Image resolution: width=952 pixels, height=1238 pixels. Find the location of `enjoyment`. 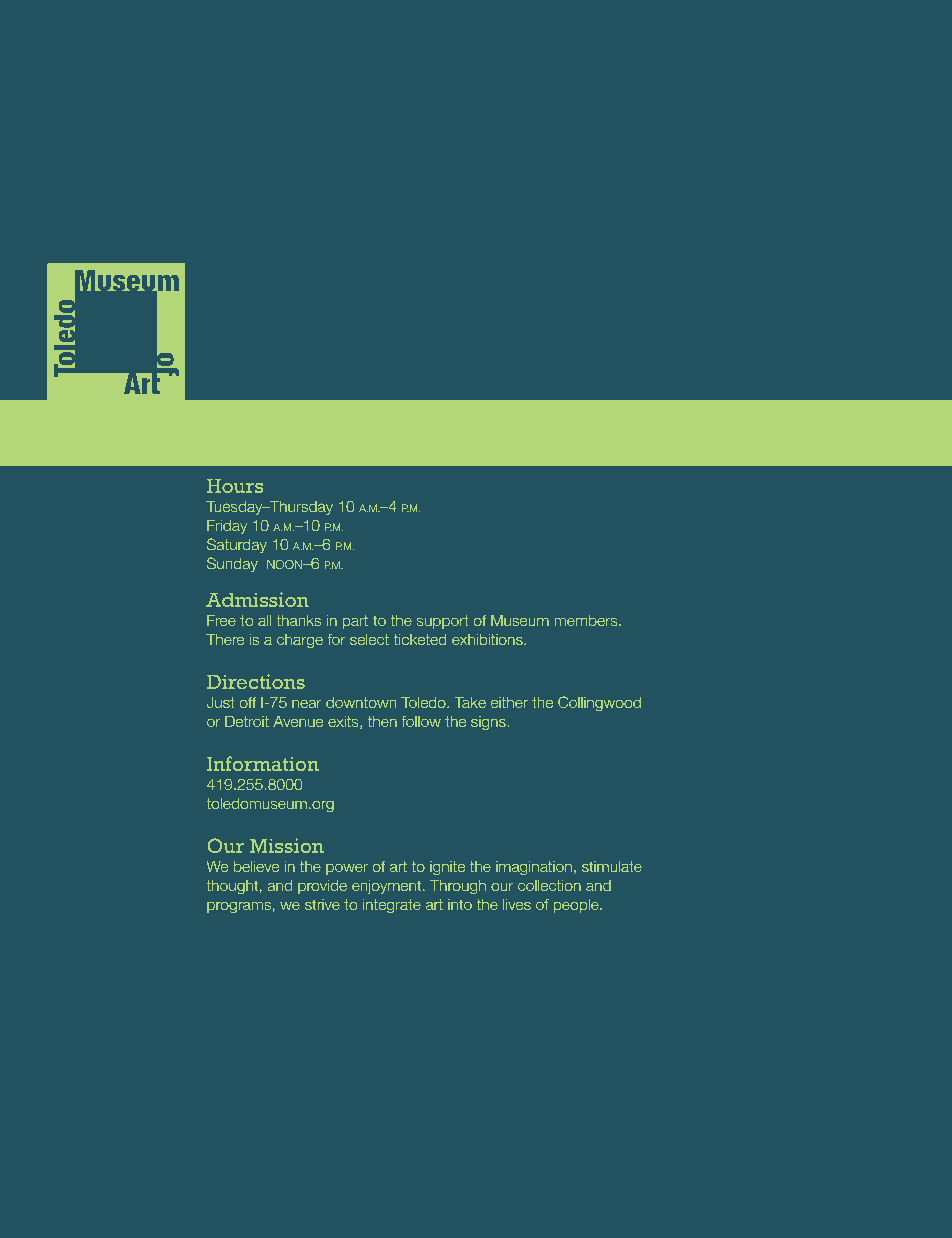

enjoyment is located at coordinates (388, 887).
